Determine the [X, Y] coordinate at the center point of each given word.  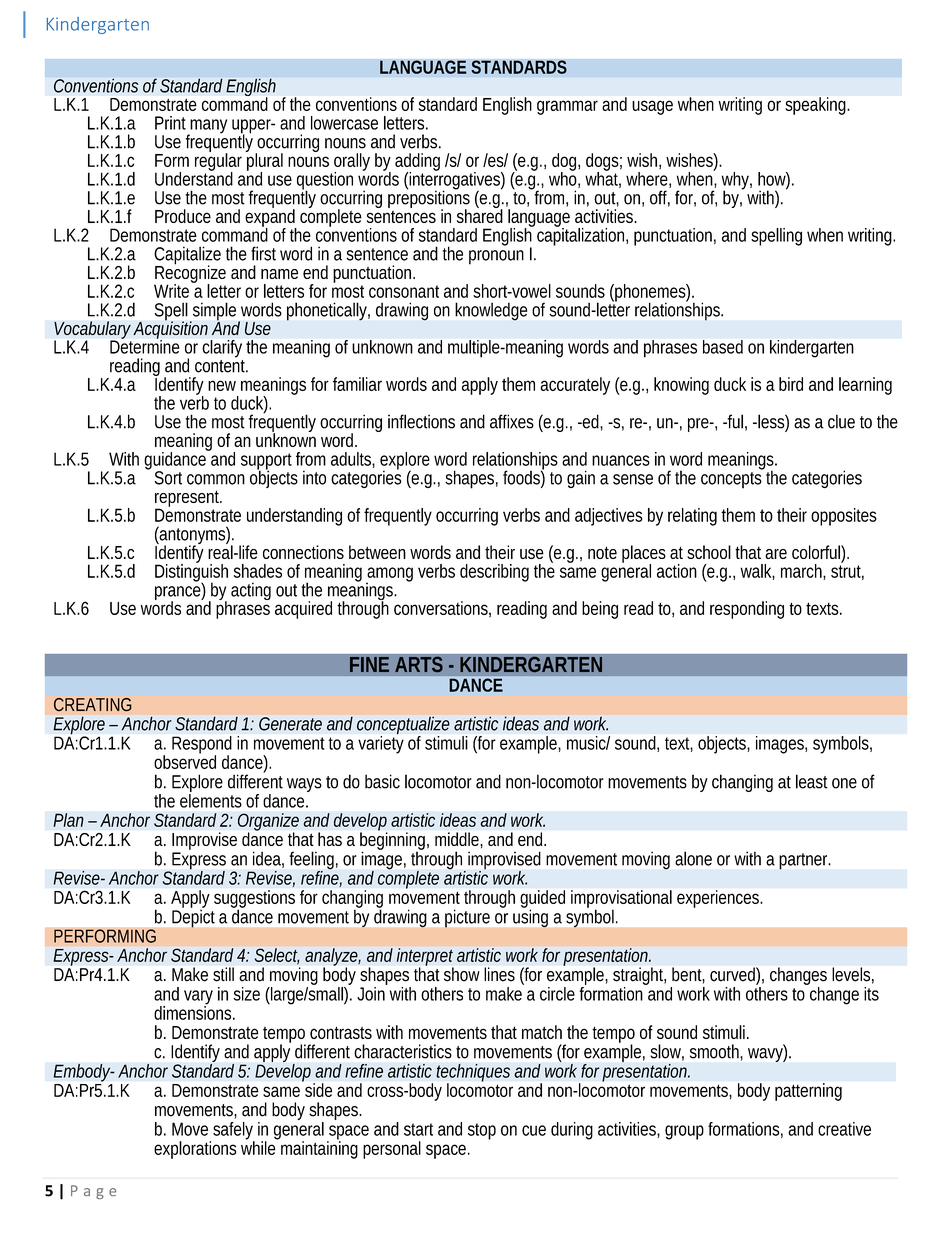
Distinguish [191, 573]
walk [757, 572]
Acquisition [172, 330]
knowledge [491, 311]
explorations [195, 1150]
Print [170, 123]
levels [853, 975]
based [723, 347]
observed [185, 761]
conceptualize [403, 727]
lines [499, 974]
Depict [193, 917]
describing [494, 573]
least [812, 781]
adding [417, 163]
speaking [817, 106]
